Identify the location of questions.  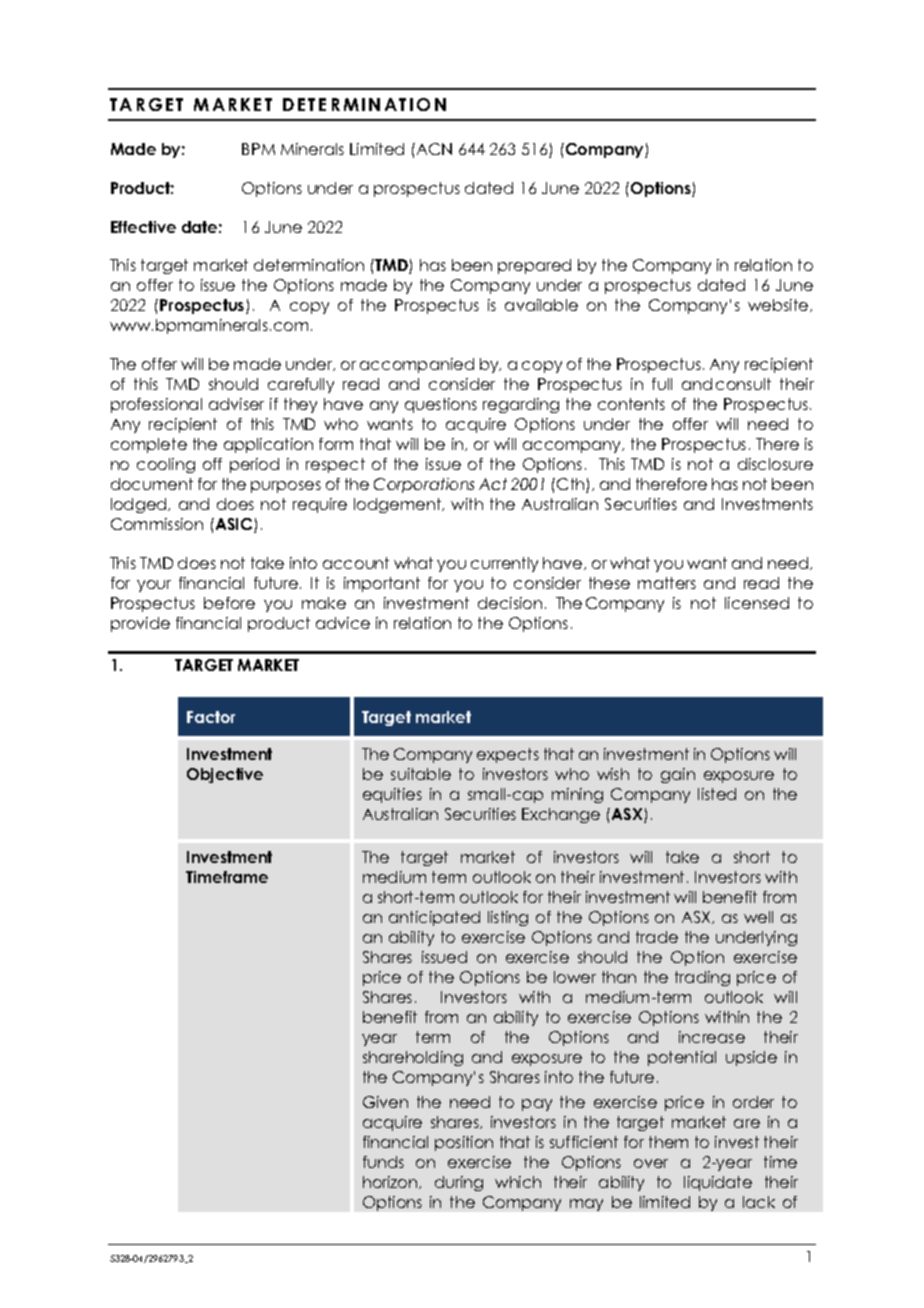
(441, 405).
